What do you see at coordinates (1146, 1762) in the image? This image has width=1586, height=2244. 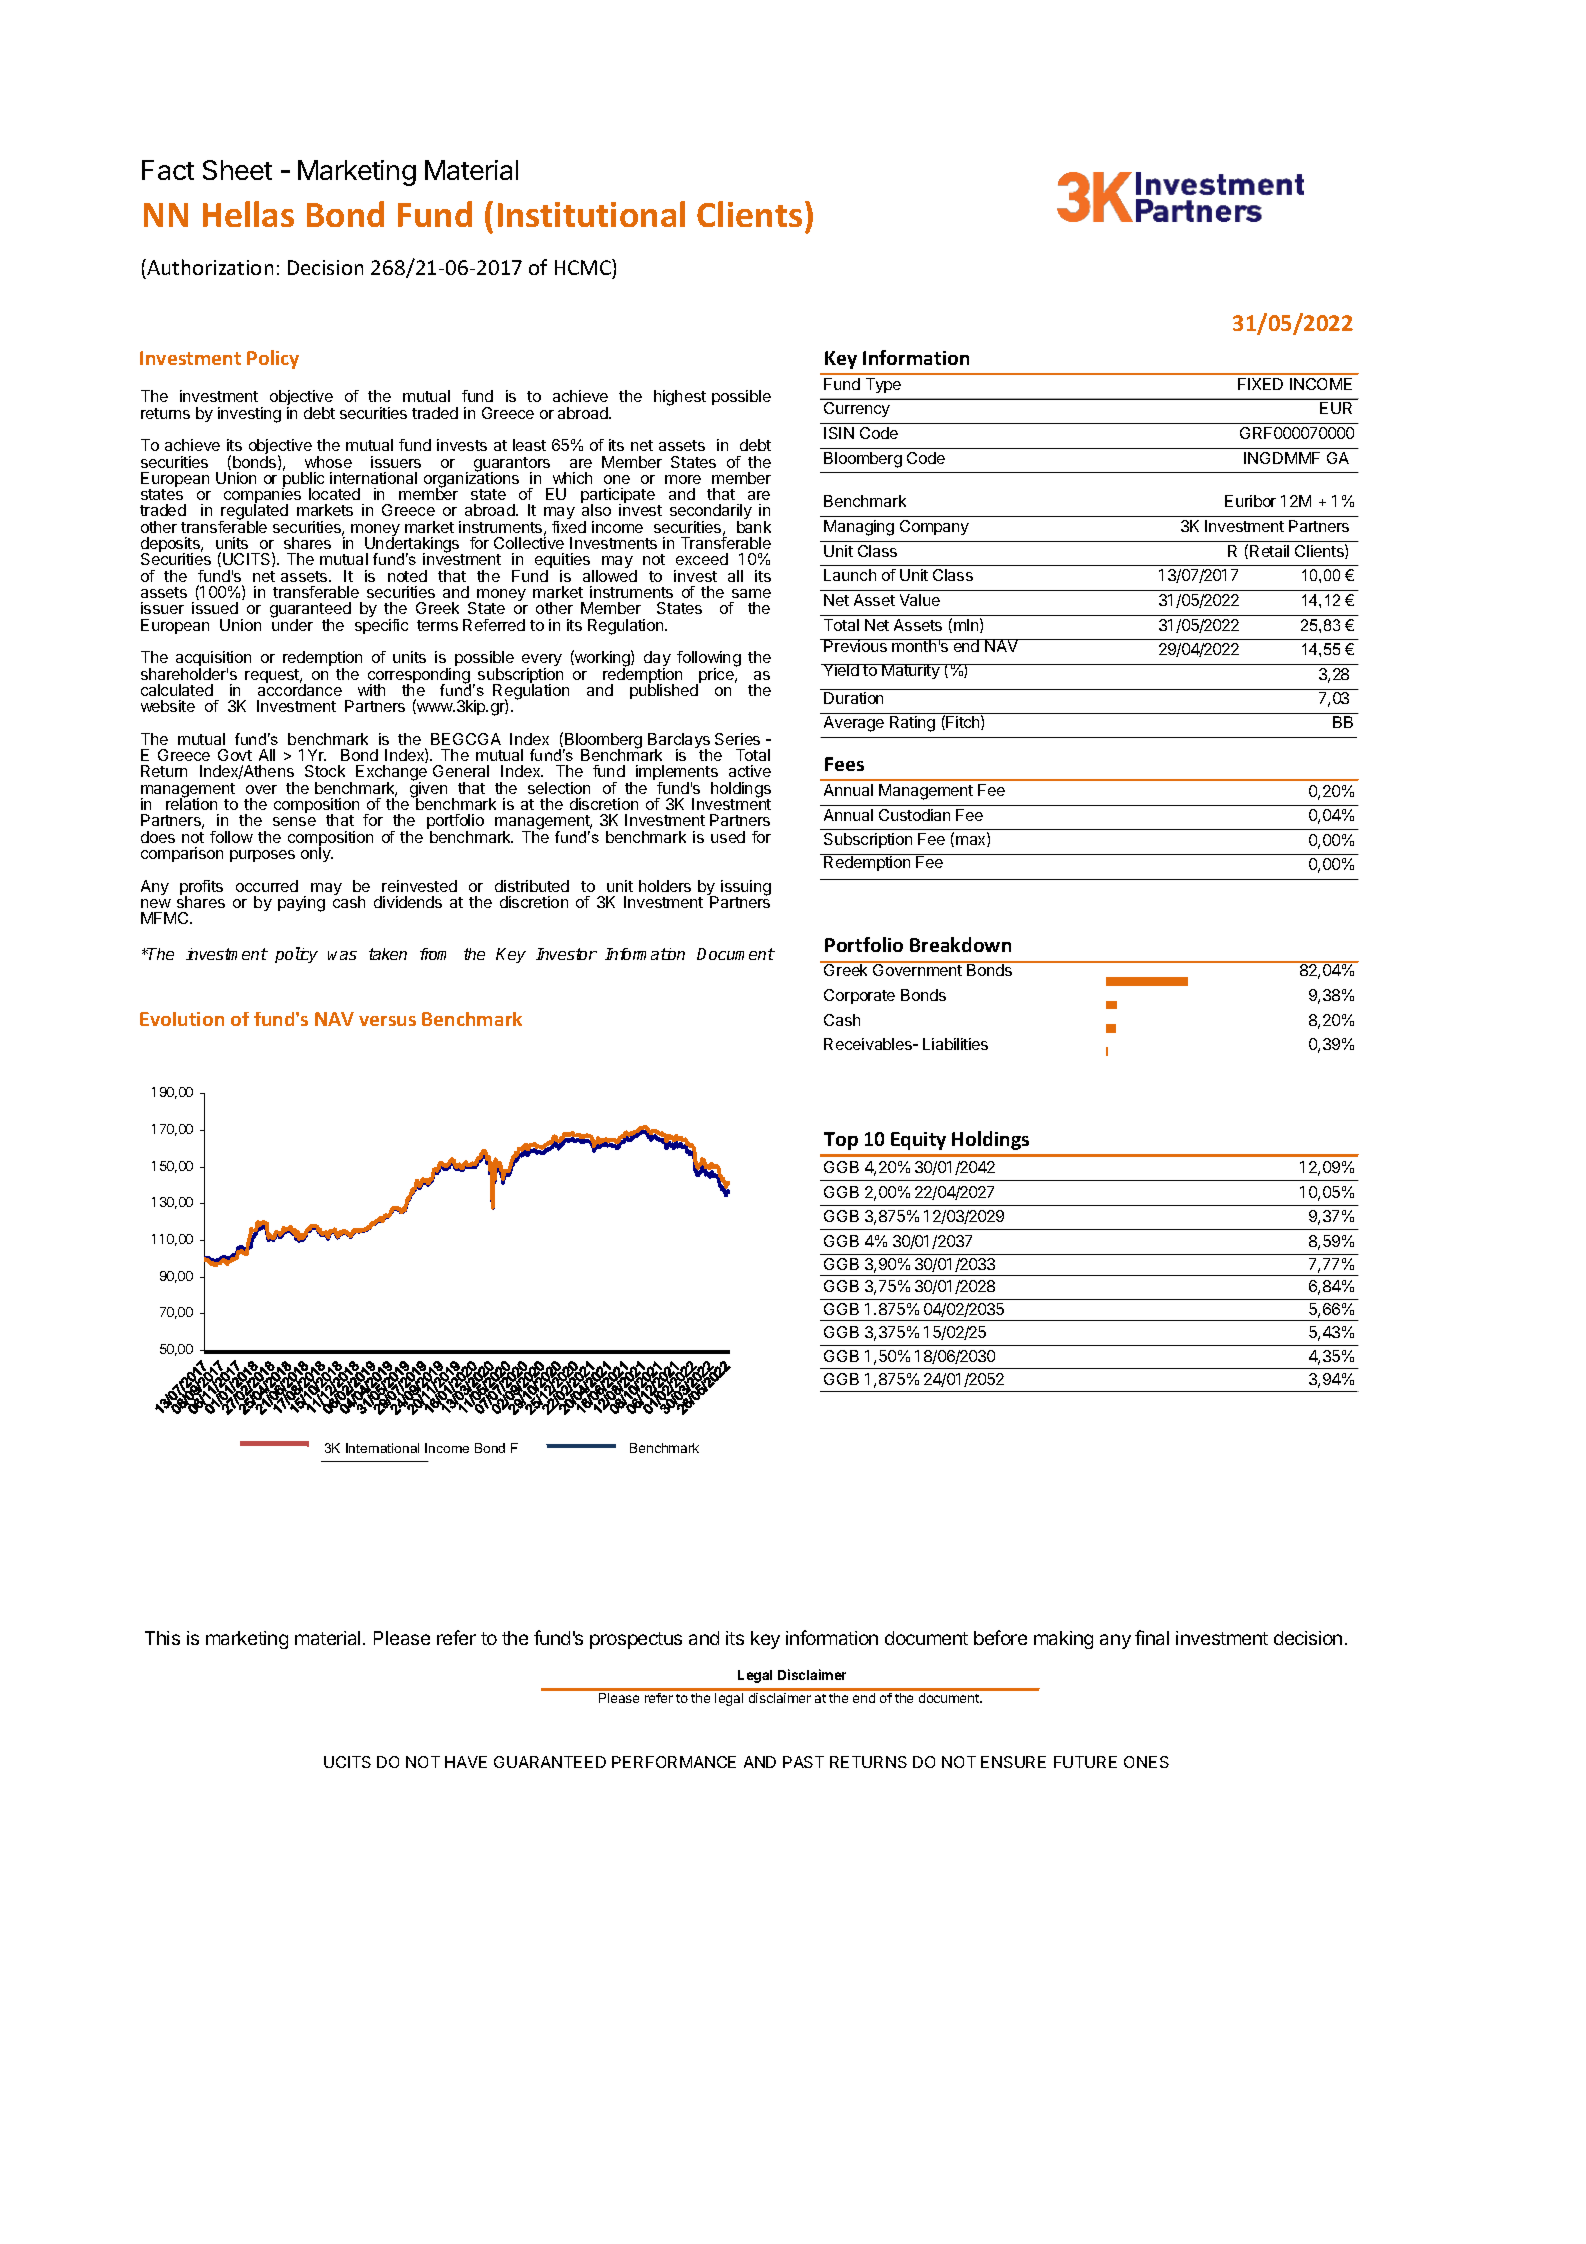 I see `ONES` at bounding box center [1146, 1762].
